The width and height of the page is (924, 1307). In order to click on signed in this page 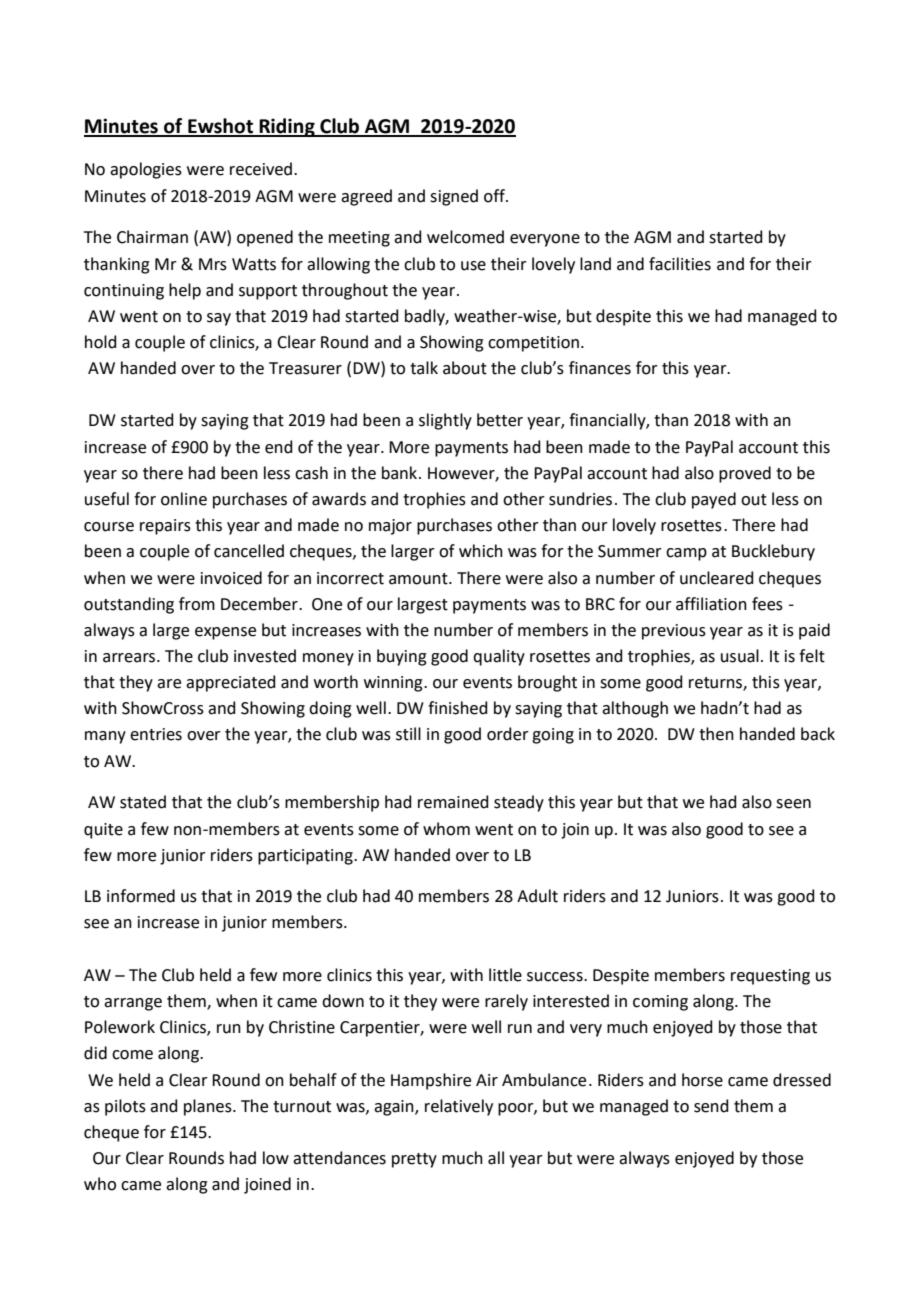, I will do `click(454, 197)`.
